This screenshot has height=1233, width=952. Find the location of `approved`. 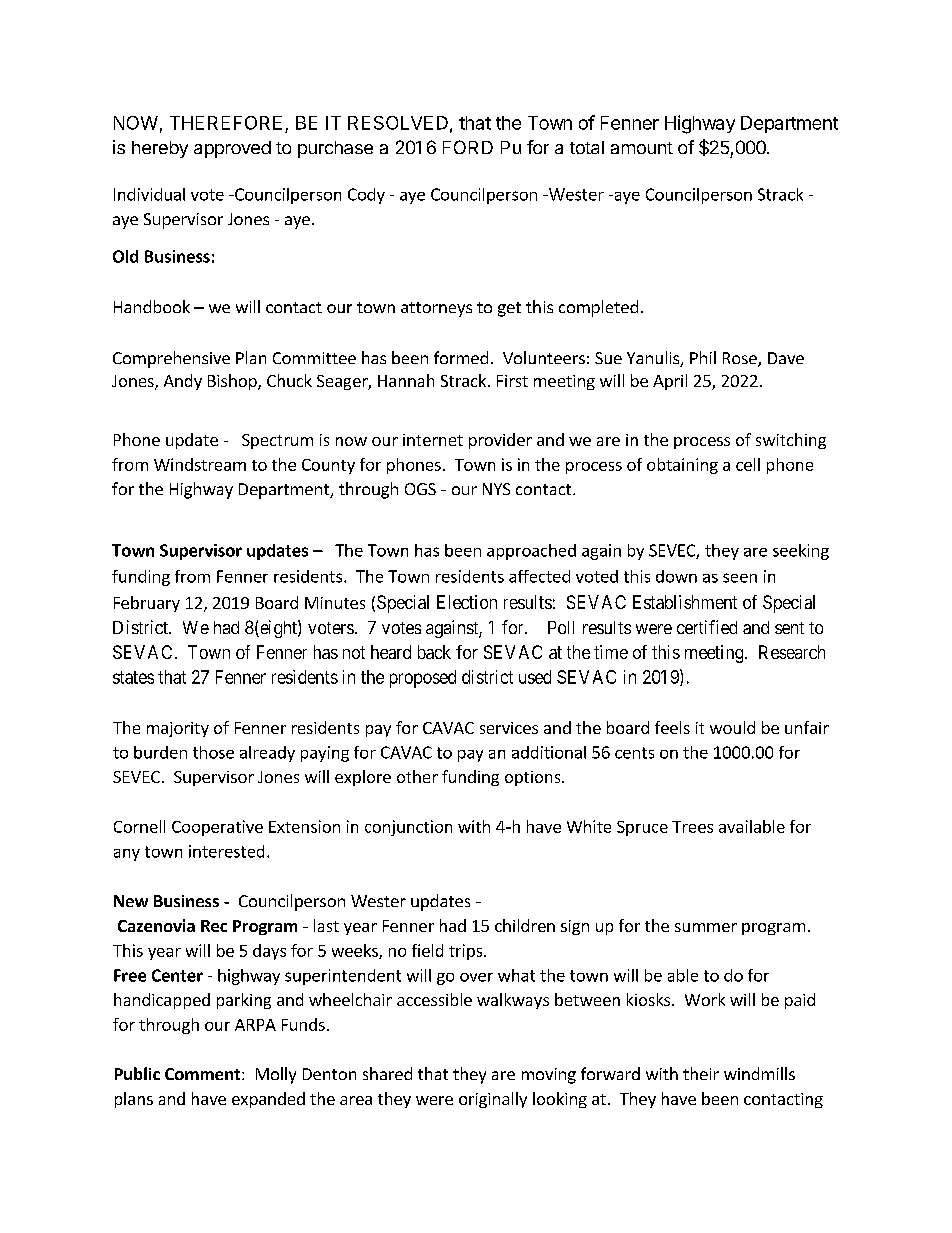

approved is located at coordinates (232, 149).
